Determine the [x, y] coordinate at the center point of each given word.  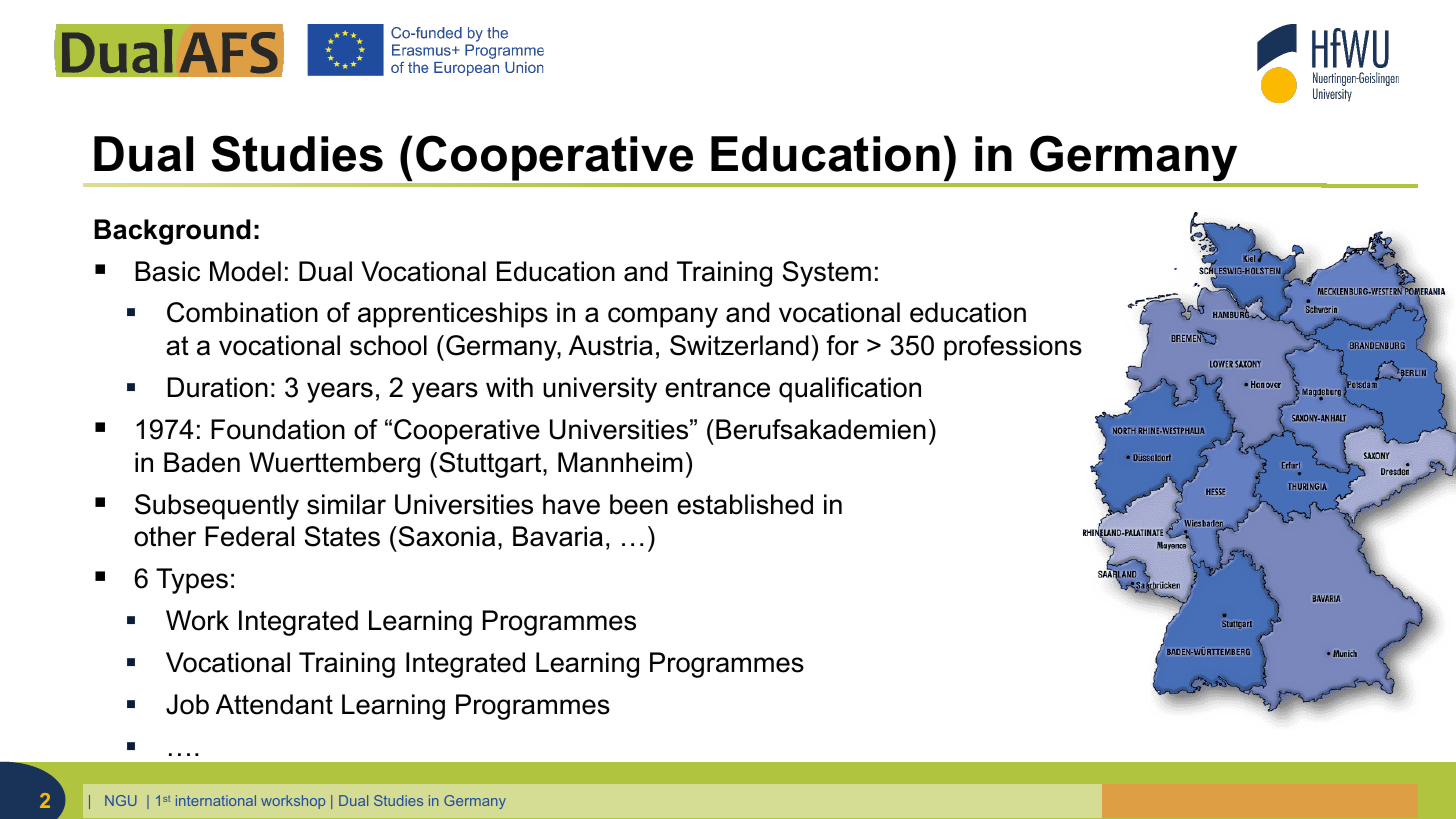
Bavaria [558, 536]
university [600, 390]
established [745, 504]
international [216, 800]
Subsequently [217, 507]
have [571, 504]
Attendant [274, 704]
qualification [850, 390]
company [663, 317]
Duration [218, 387]
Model [245, 271]
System [827, 274]
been [639, 504]
